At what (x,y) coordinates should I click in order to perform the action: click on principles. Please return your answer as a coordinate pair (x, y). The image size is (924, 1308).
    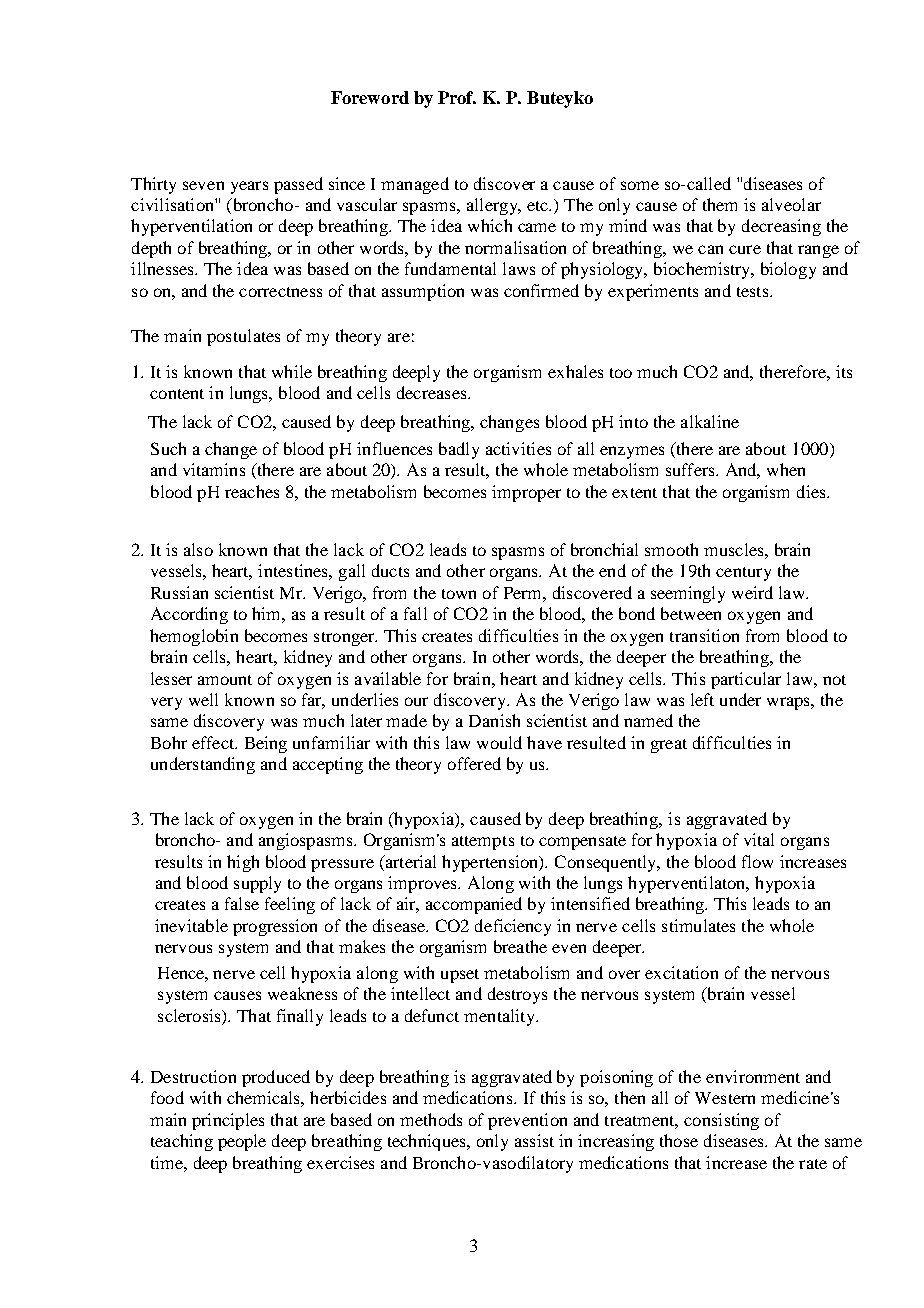
    Looking at the image, I should click on (228, 1121).
